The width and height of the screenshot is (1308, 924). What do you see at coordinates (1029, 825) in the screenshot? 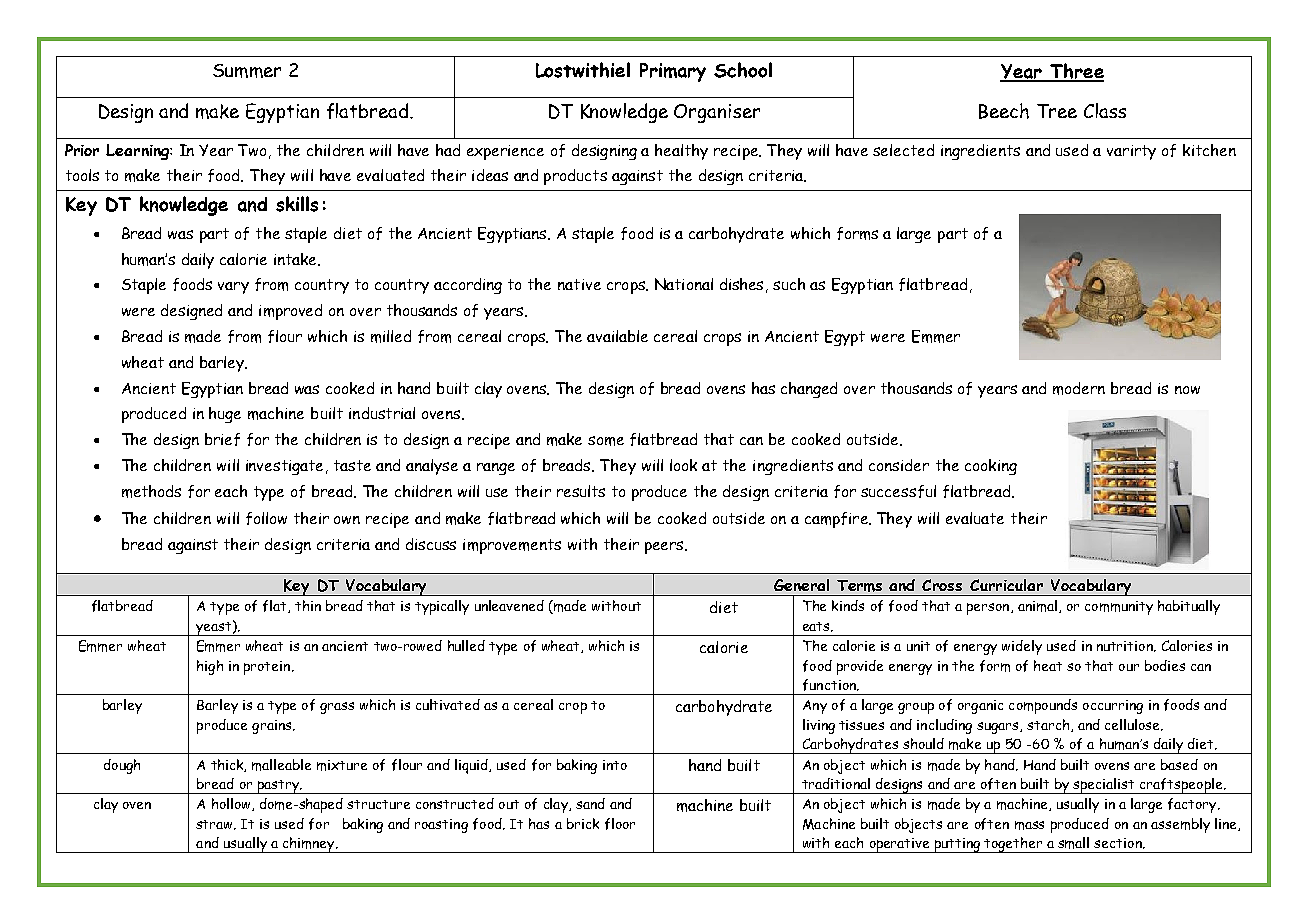
I see `mass` at bounding box center [1029, 825].
